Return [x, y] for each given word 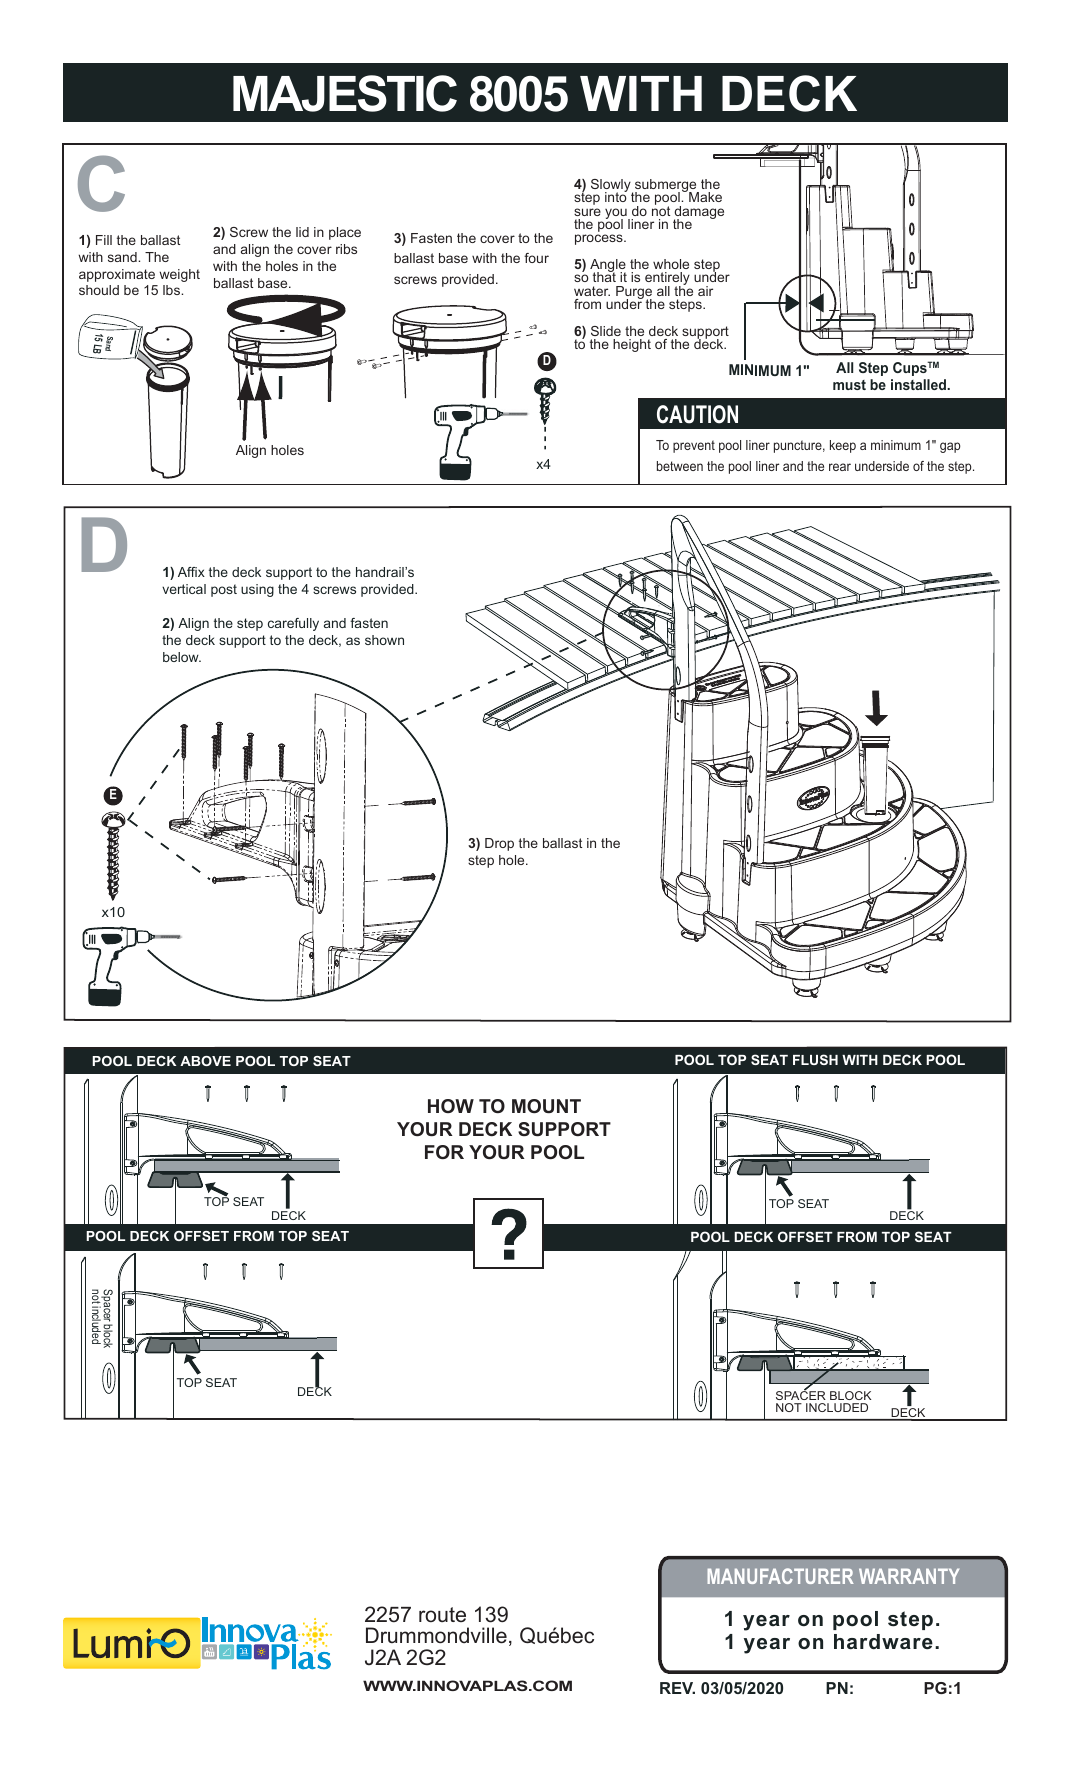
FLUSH [815, 1059]
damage [698, 214]
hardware [883, 1642]
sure [587, 212]
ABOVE [205, 1061]
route [442, 1614]
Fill [104, 240]
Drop [499, 844]
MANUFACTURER [780, 1576]
